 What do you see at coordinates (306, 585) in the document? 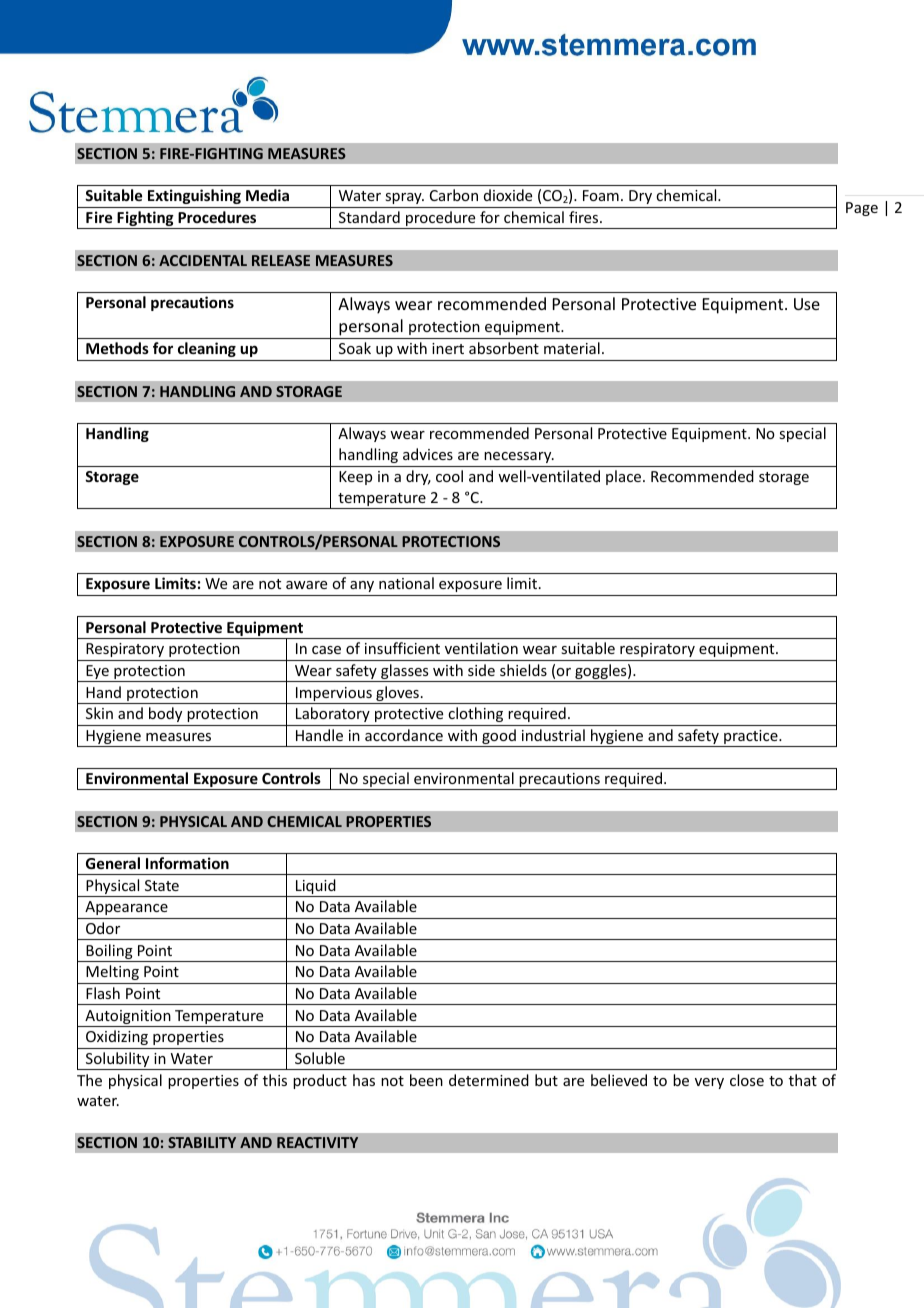
I see `aware` at bounding box center [306, 585].
